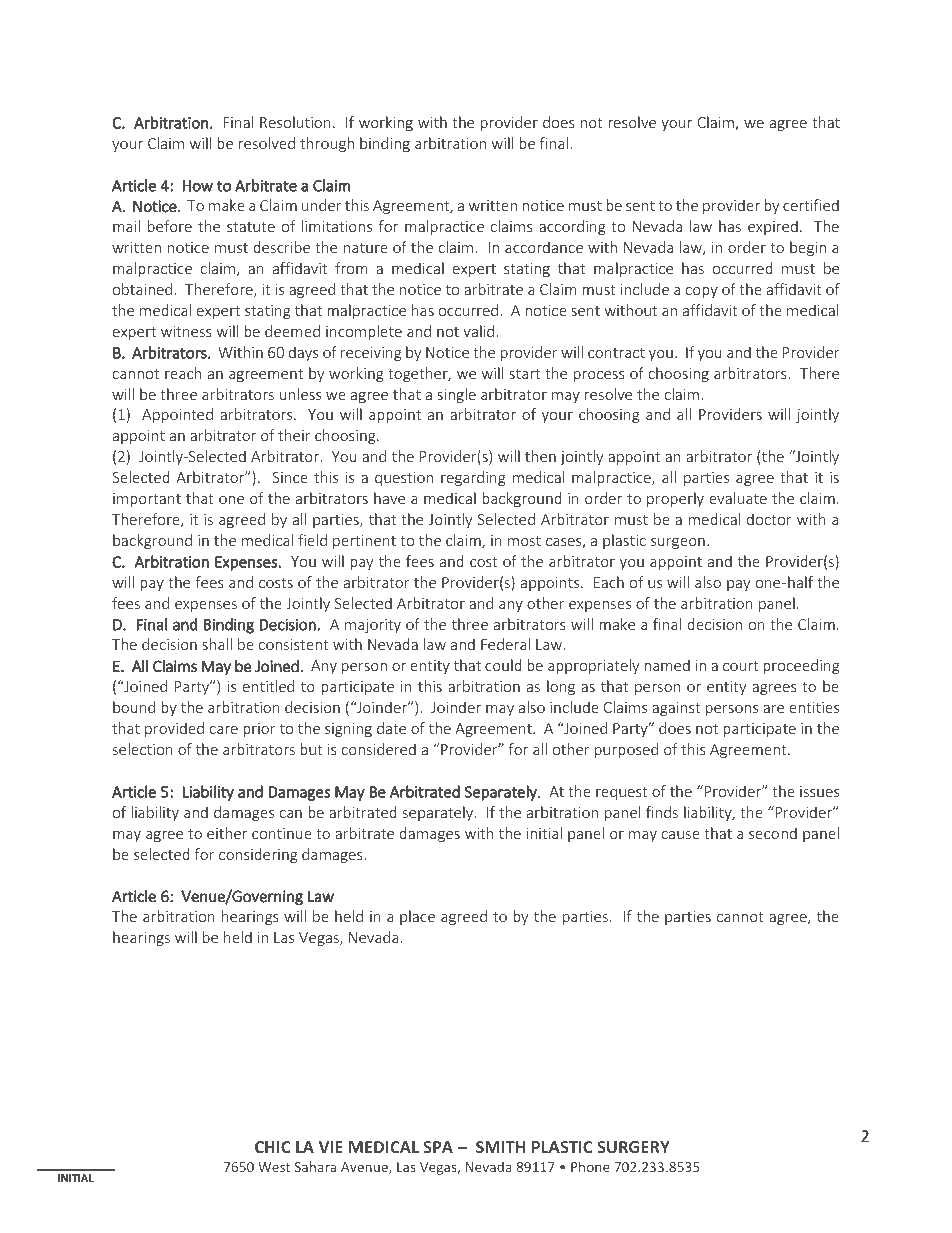 This screenshot has width=952, height=1233. Describe the element at coordinates (198, 186) in the screenshot. I see `How` at that location.
